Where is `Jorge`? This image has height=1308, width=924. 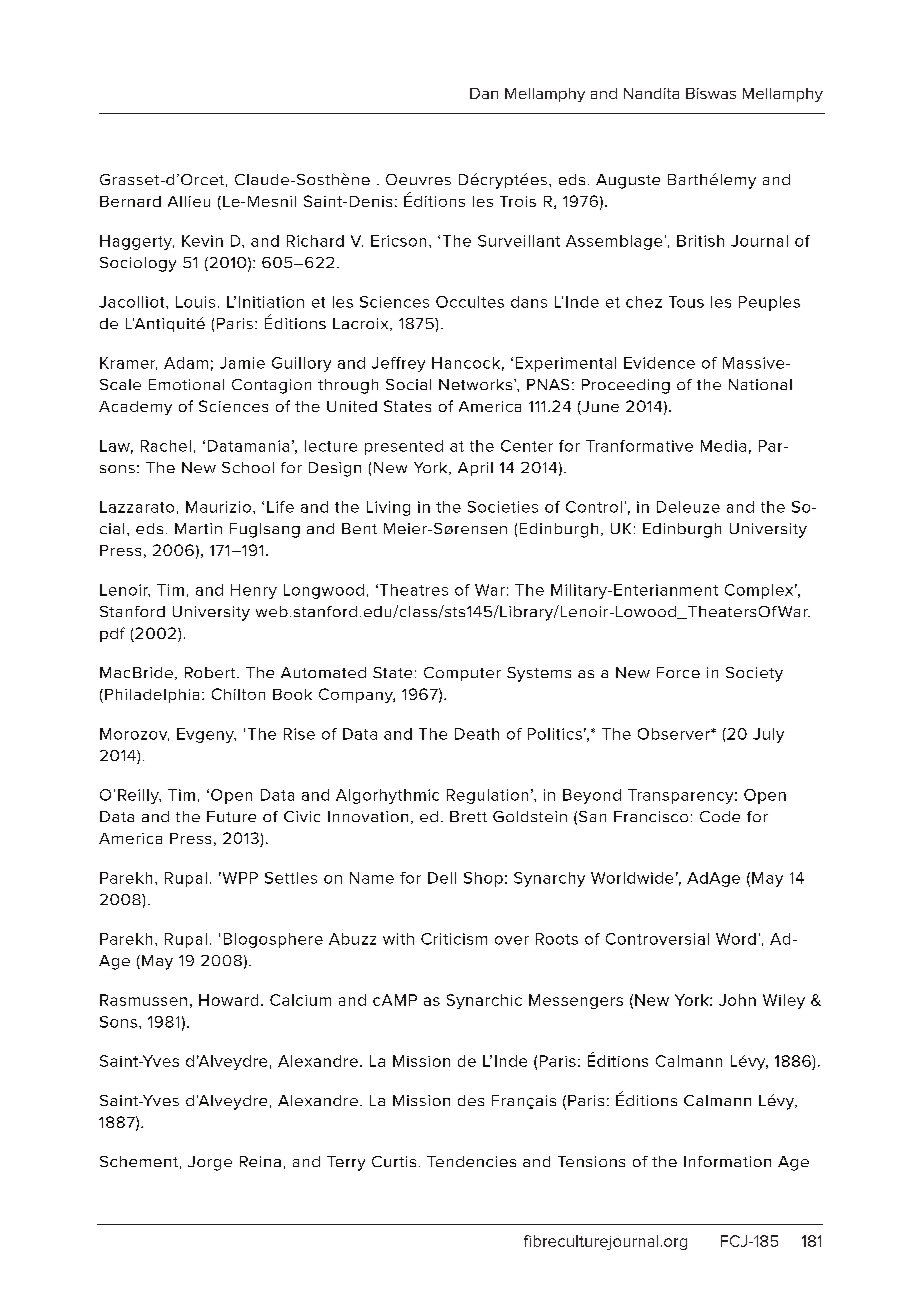 Jorge is located at coordinates (210, 1163).
